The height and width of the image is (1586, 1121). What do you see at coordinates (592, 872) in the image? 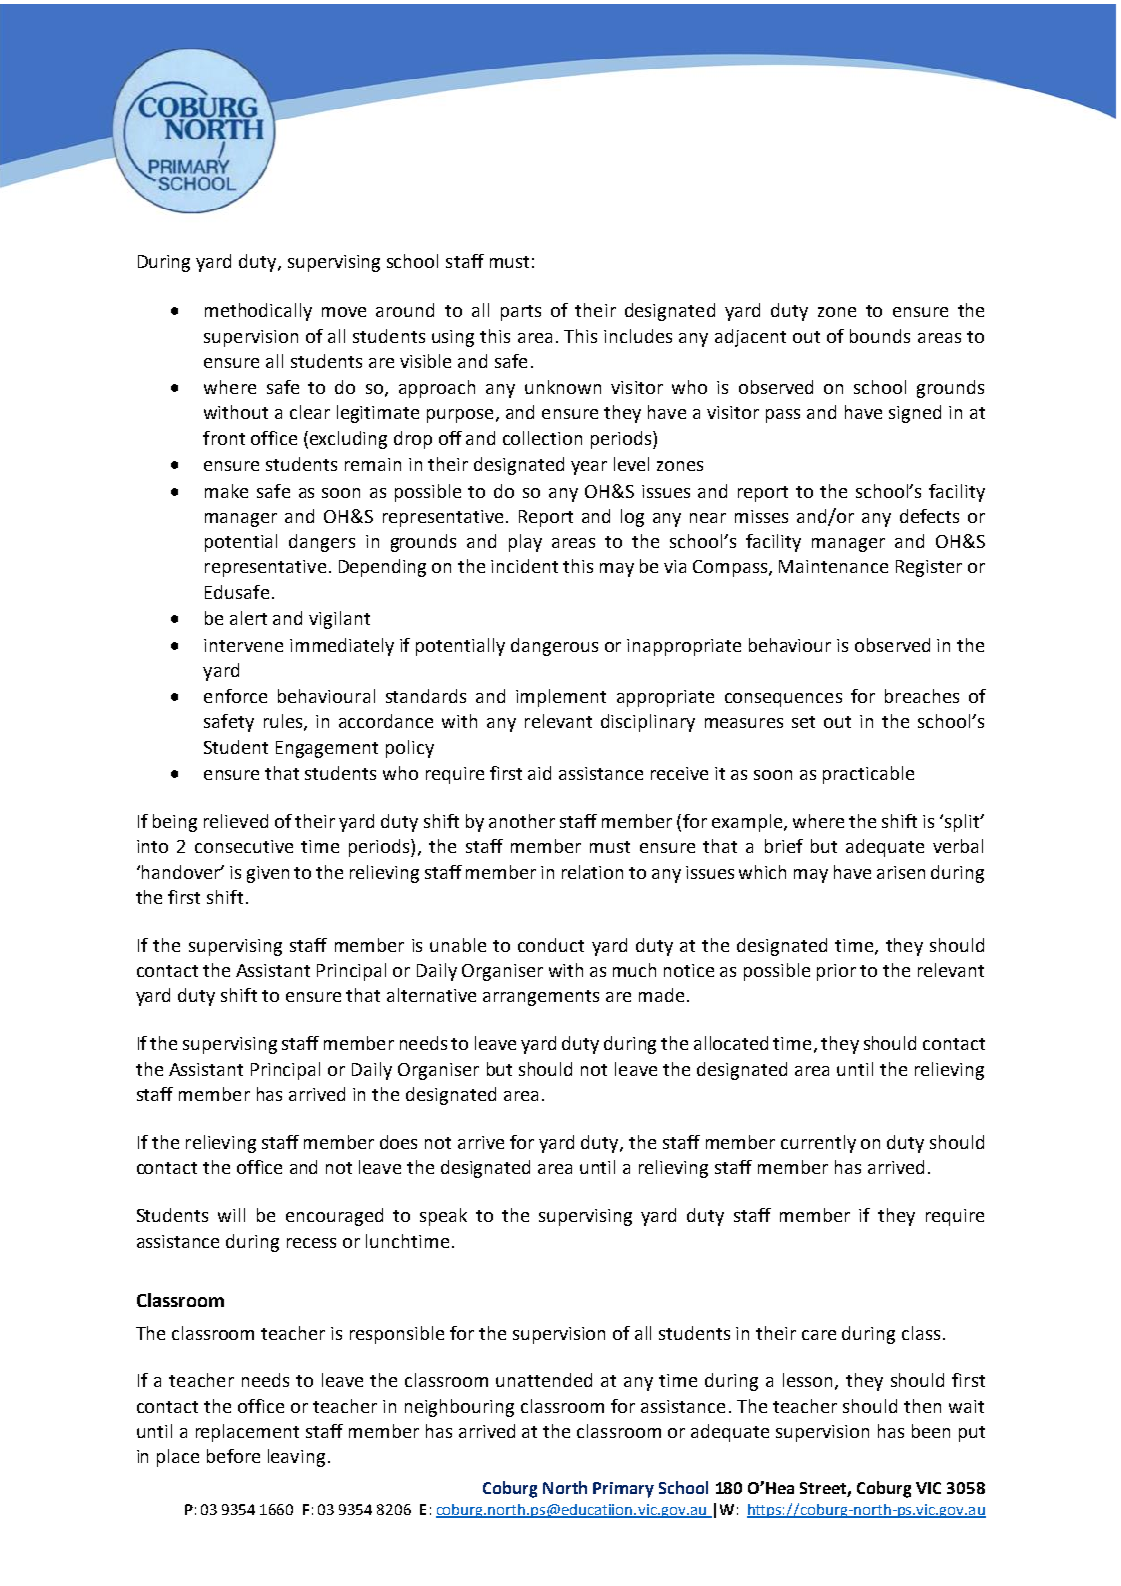
I see `relation` at bounding box center [592, 872].
